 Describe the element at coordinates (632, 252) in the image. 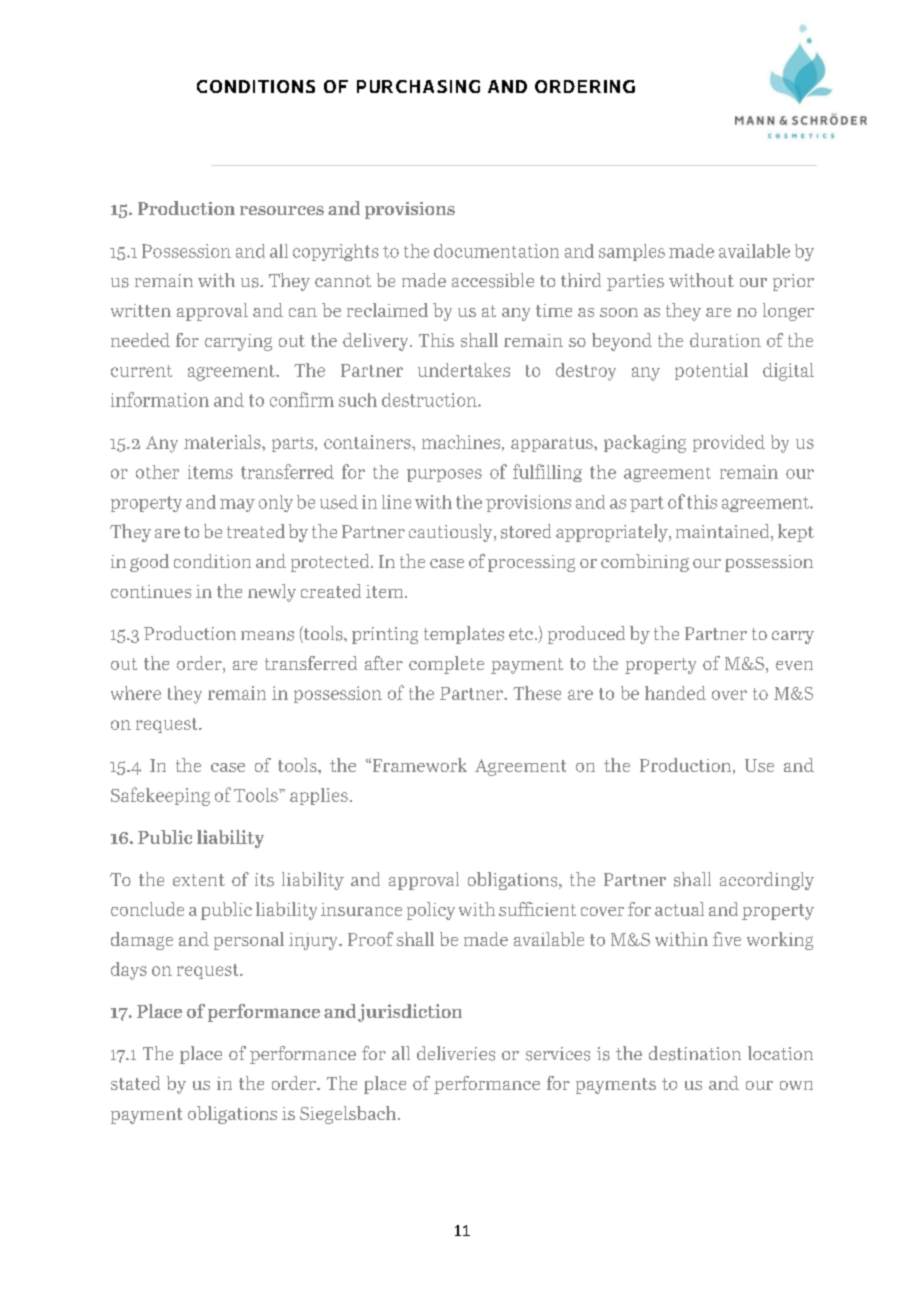

I see `samples` at that location.
